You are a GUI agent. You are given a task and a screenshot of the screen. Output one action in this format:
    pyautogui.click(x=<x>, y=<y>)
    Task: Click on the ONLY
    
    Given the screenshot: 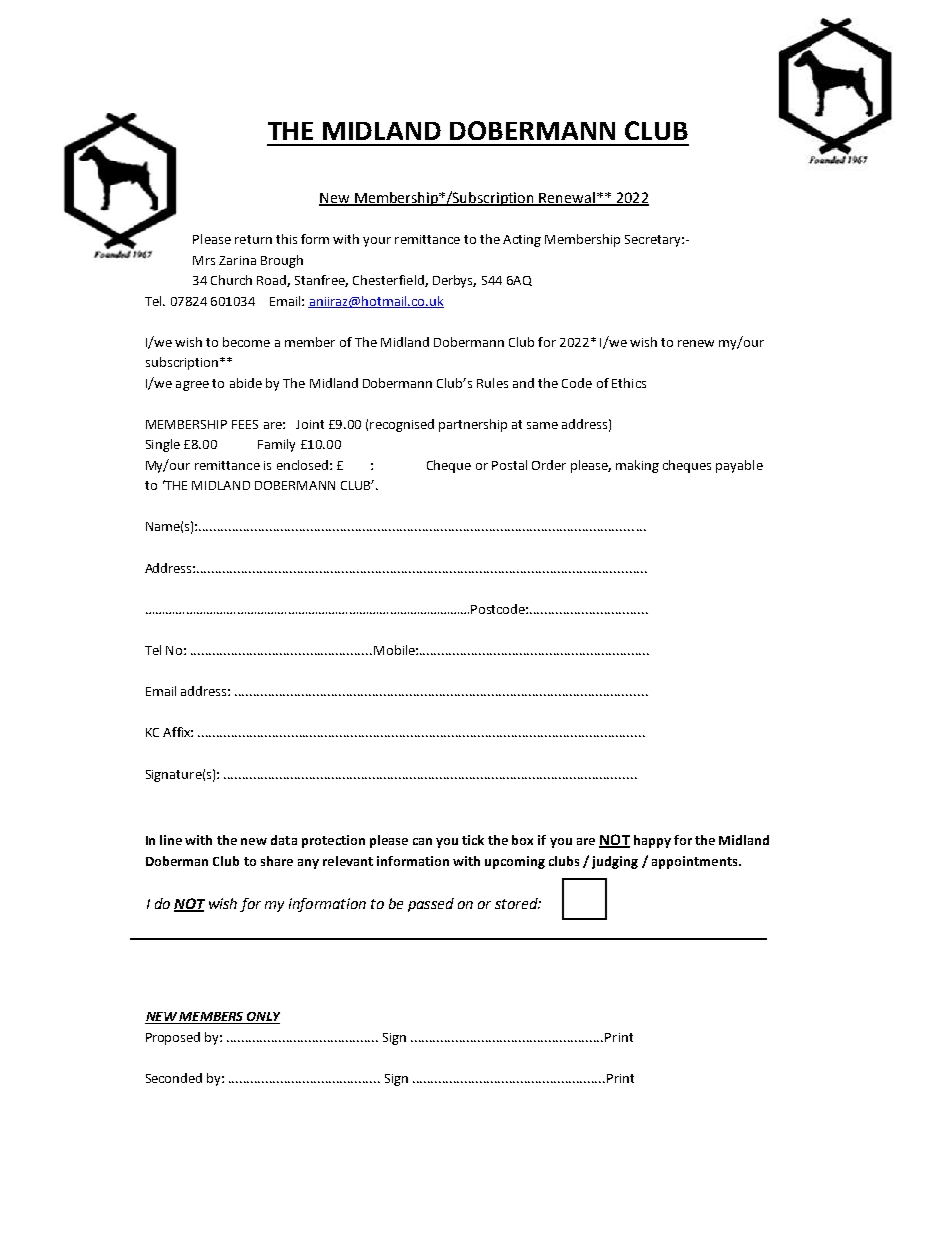 What is the action you would take?
    pyautogui.click(x=262, y=1018)
